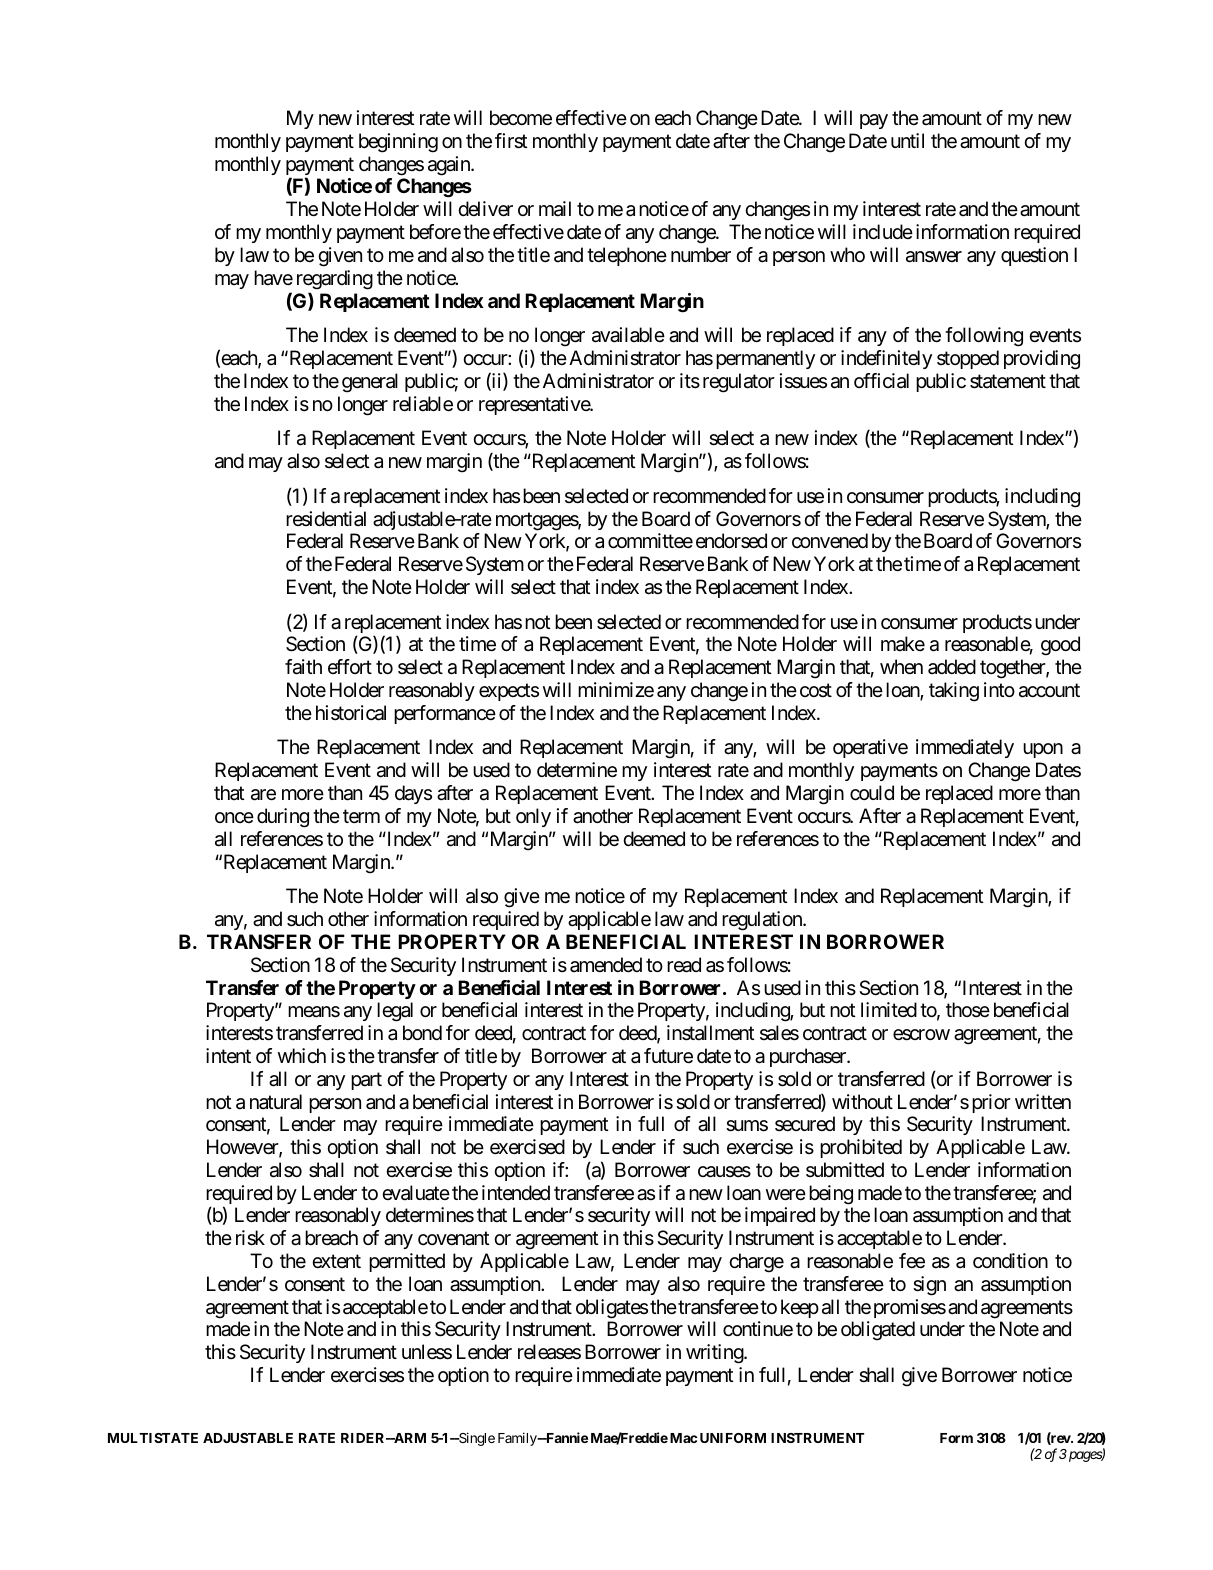  I want to click on mail, so click(555, 209).
